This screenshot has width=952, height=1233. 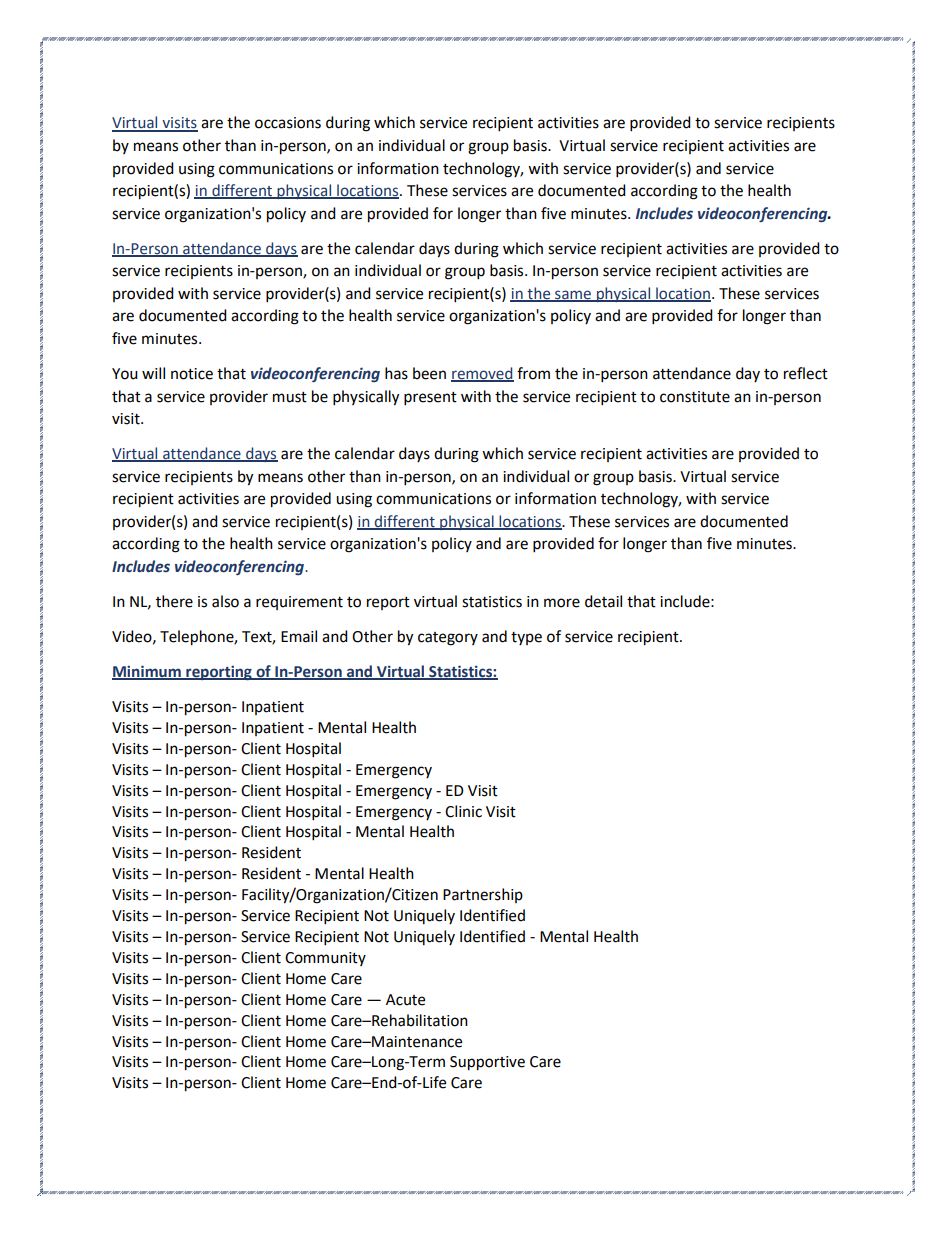 I want to click on Supportive, so click(x=487, y=1063).
